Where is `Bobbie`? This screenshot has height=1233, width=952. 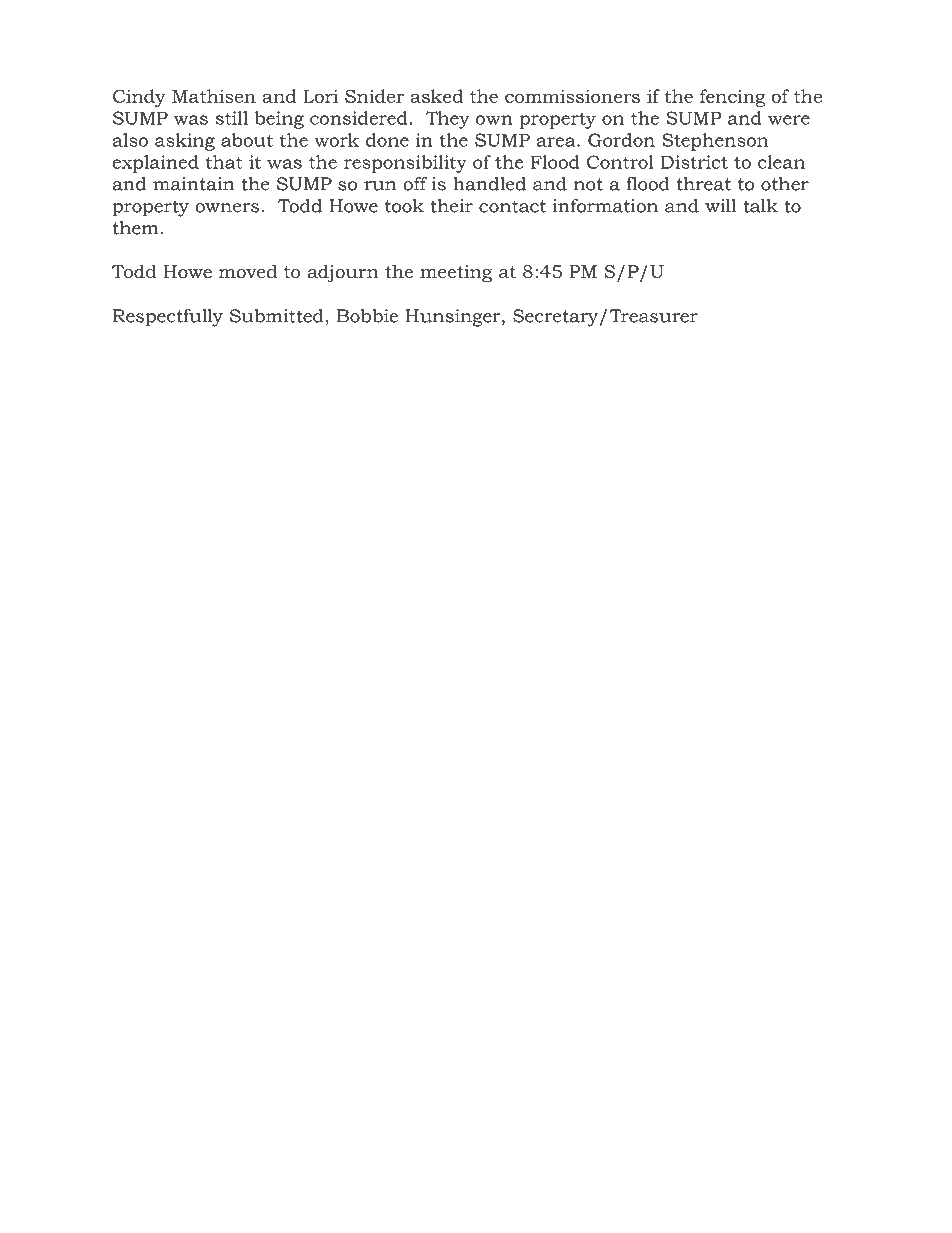
Bobbie is located at coordinates (367, 316).
